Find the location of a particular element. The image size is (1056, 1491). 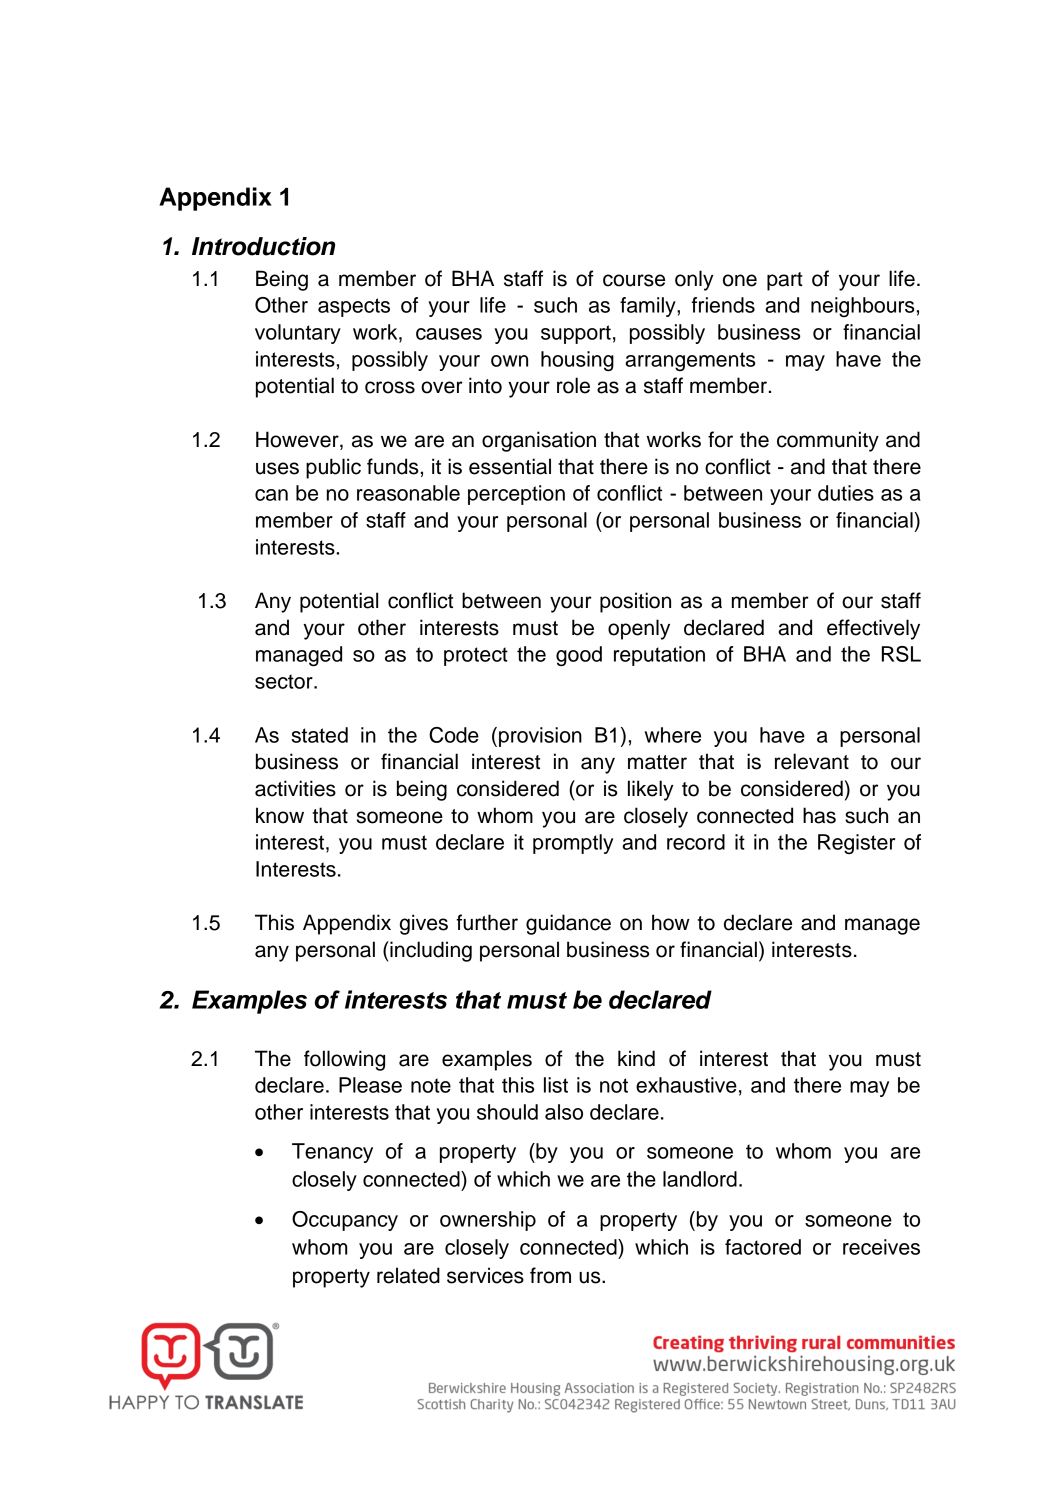

aspects is located at coordinates (354, 307).
